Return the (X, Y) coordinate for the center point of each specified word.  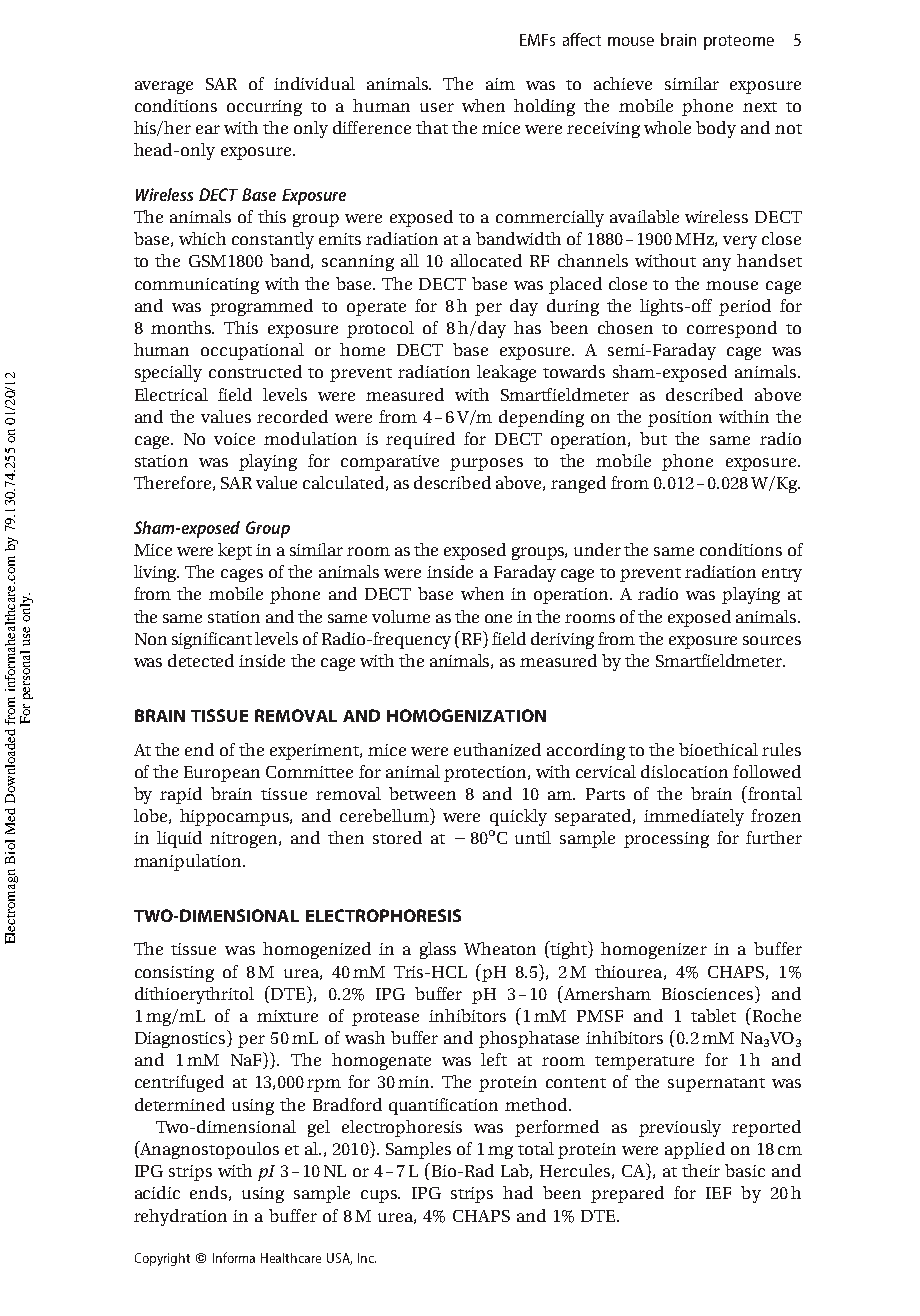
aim (500, 84)
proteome (739, 42)
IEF (718, 1193)
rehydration (180, 1217)
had (518, 1192)
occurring (264, 108)
